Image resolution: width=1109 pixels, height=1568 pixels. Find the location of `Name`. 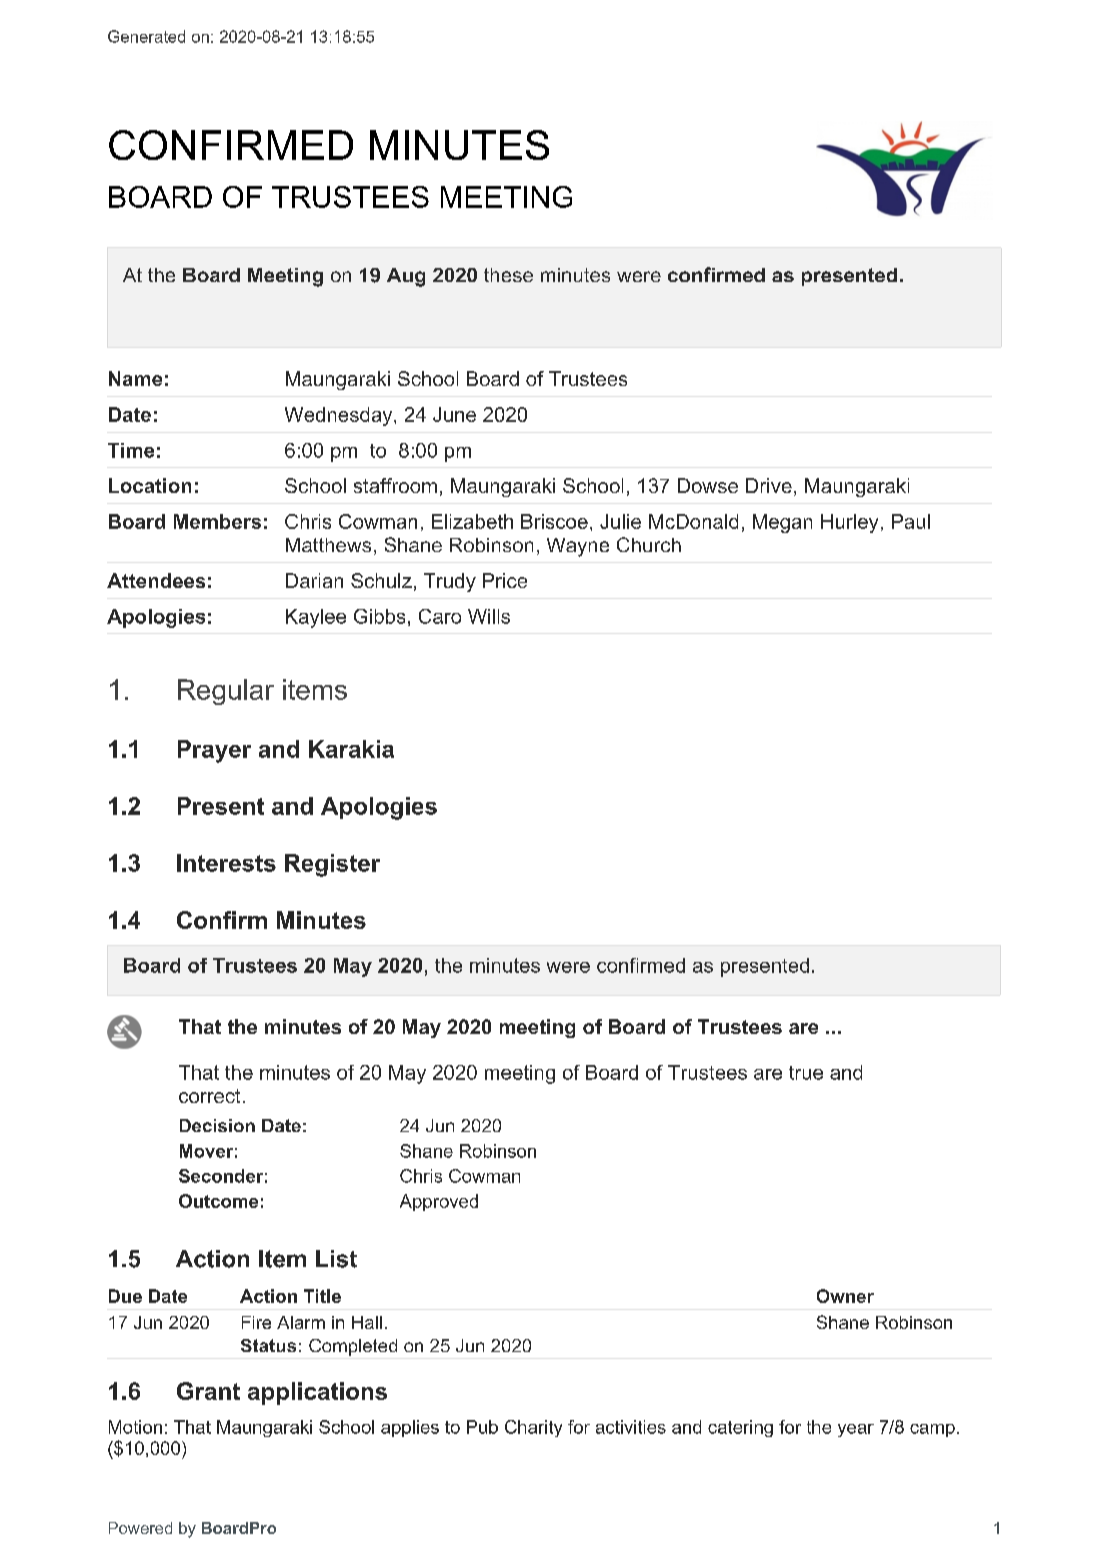

Name is located at coordinates (135, 378).
